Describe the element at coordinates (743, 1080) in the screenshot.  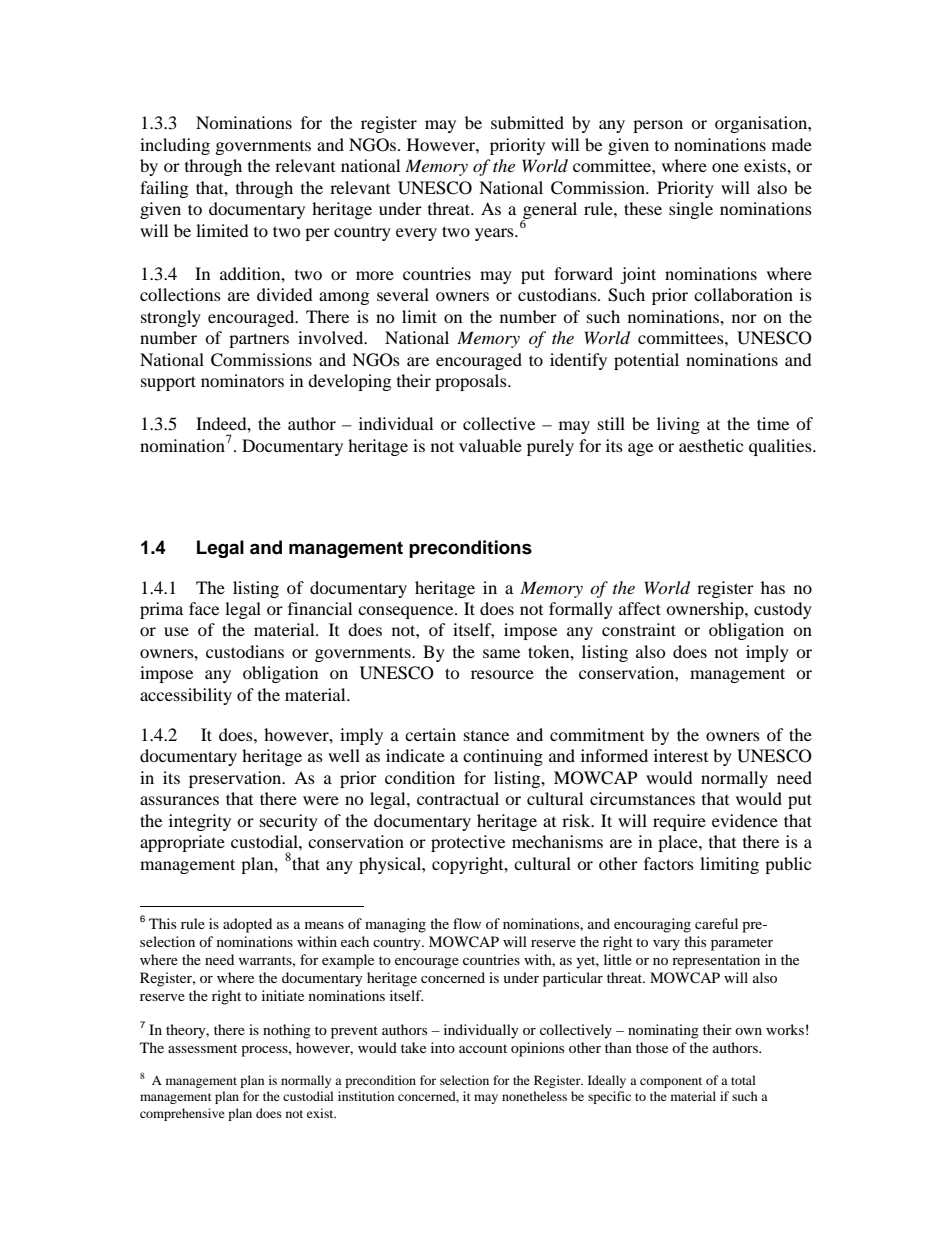
I see `total` at that location.
